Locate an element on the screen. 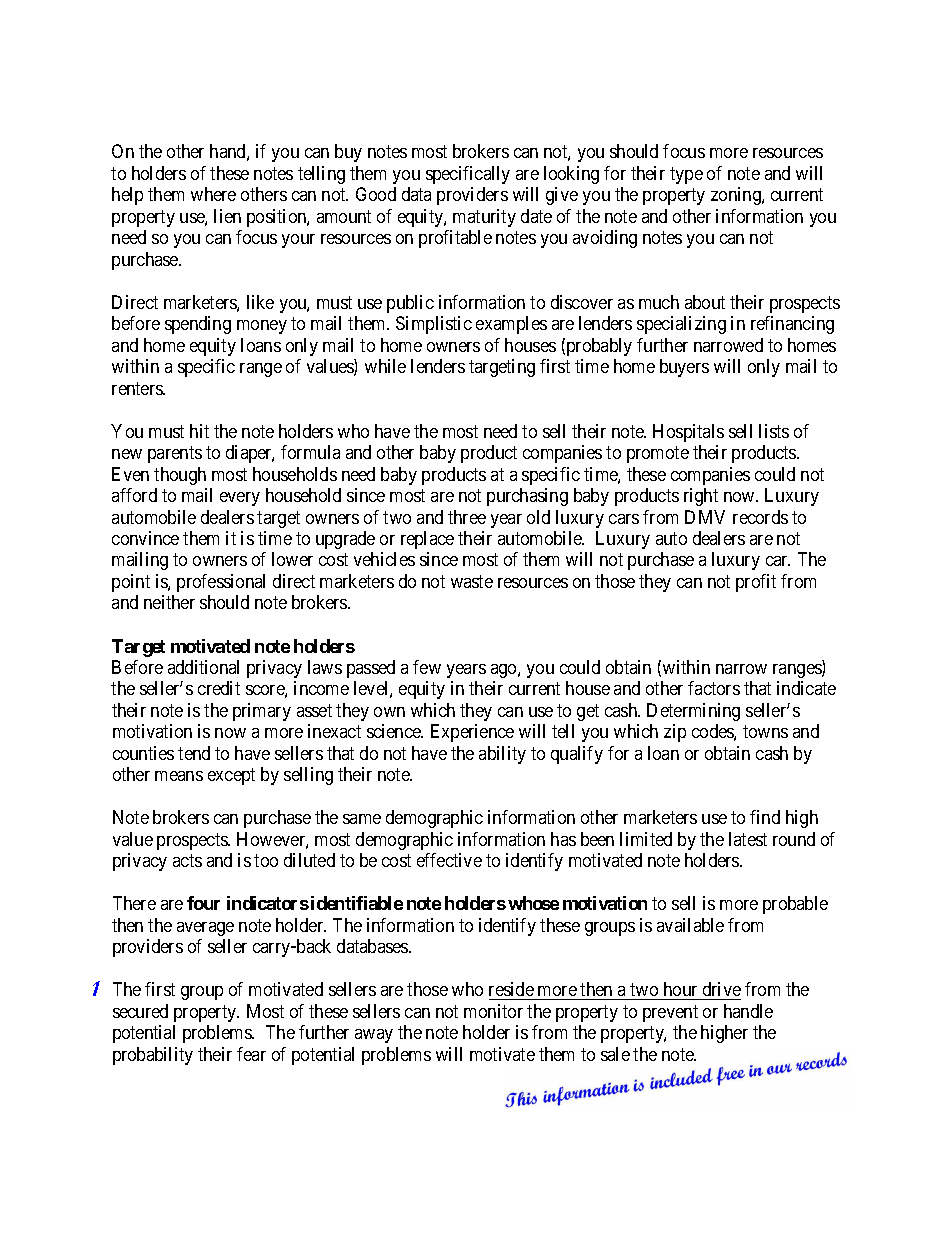  Experience is located at coordinates (472, 733).
